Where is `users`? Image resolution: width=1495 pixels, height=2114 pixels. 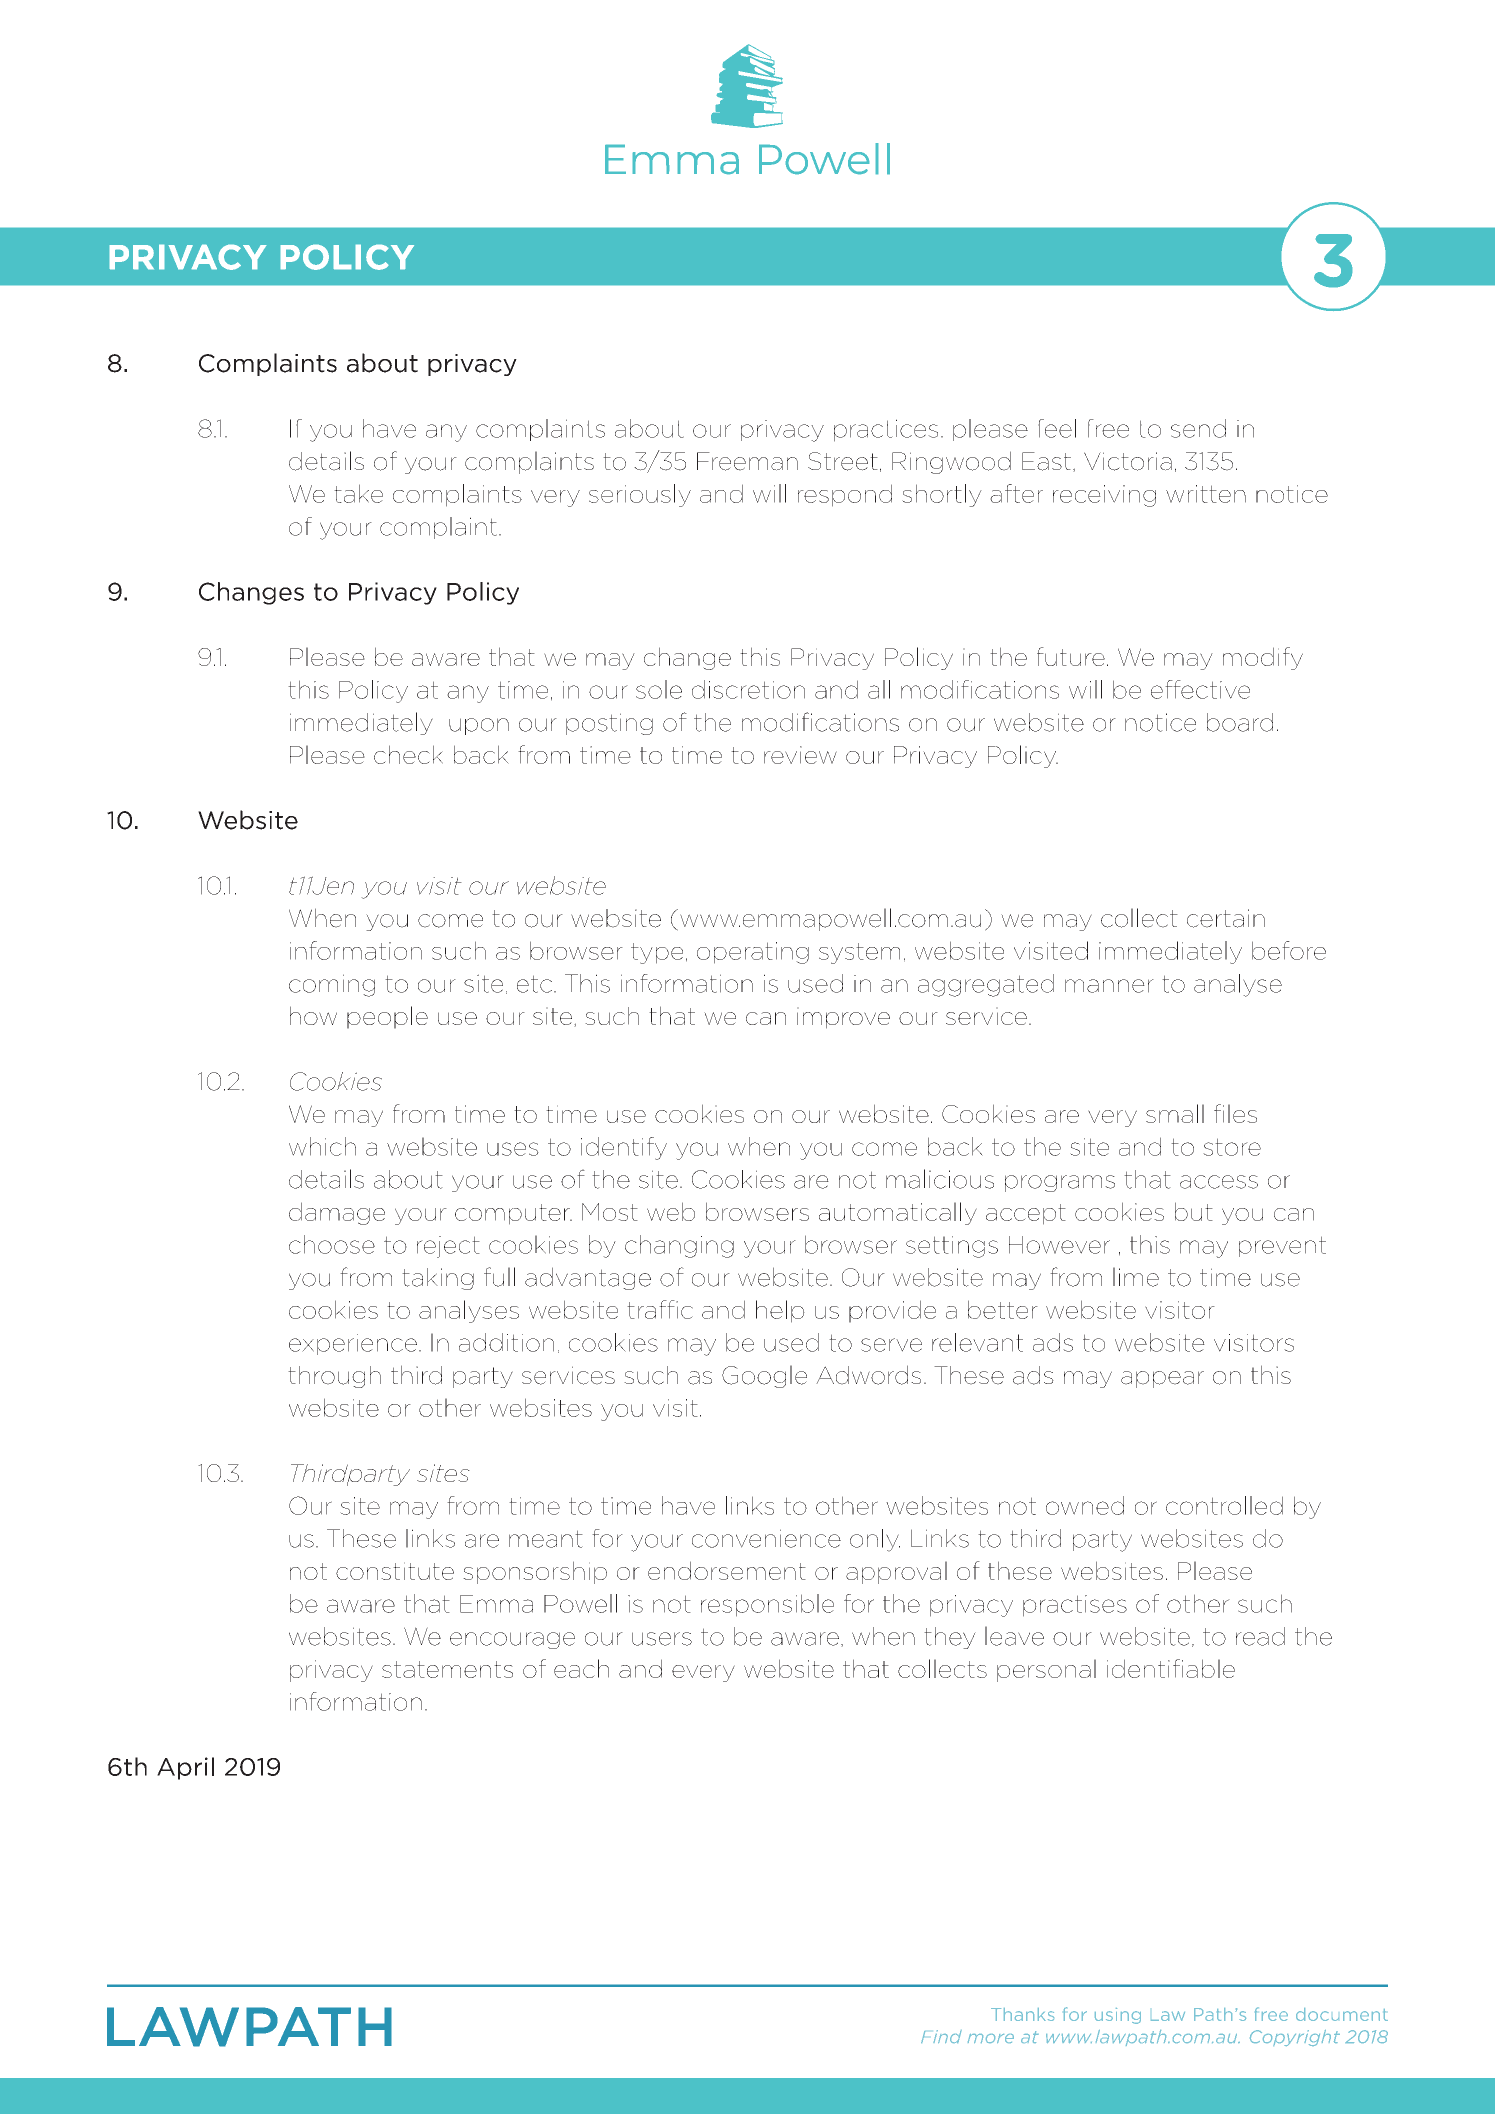 users is located at coordinates (662, 1639).
